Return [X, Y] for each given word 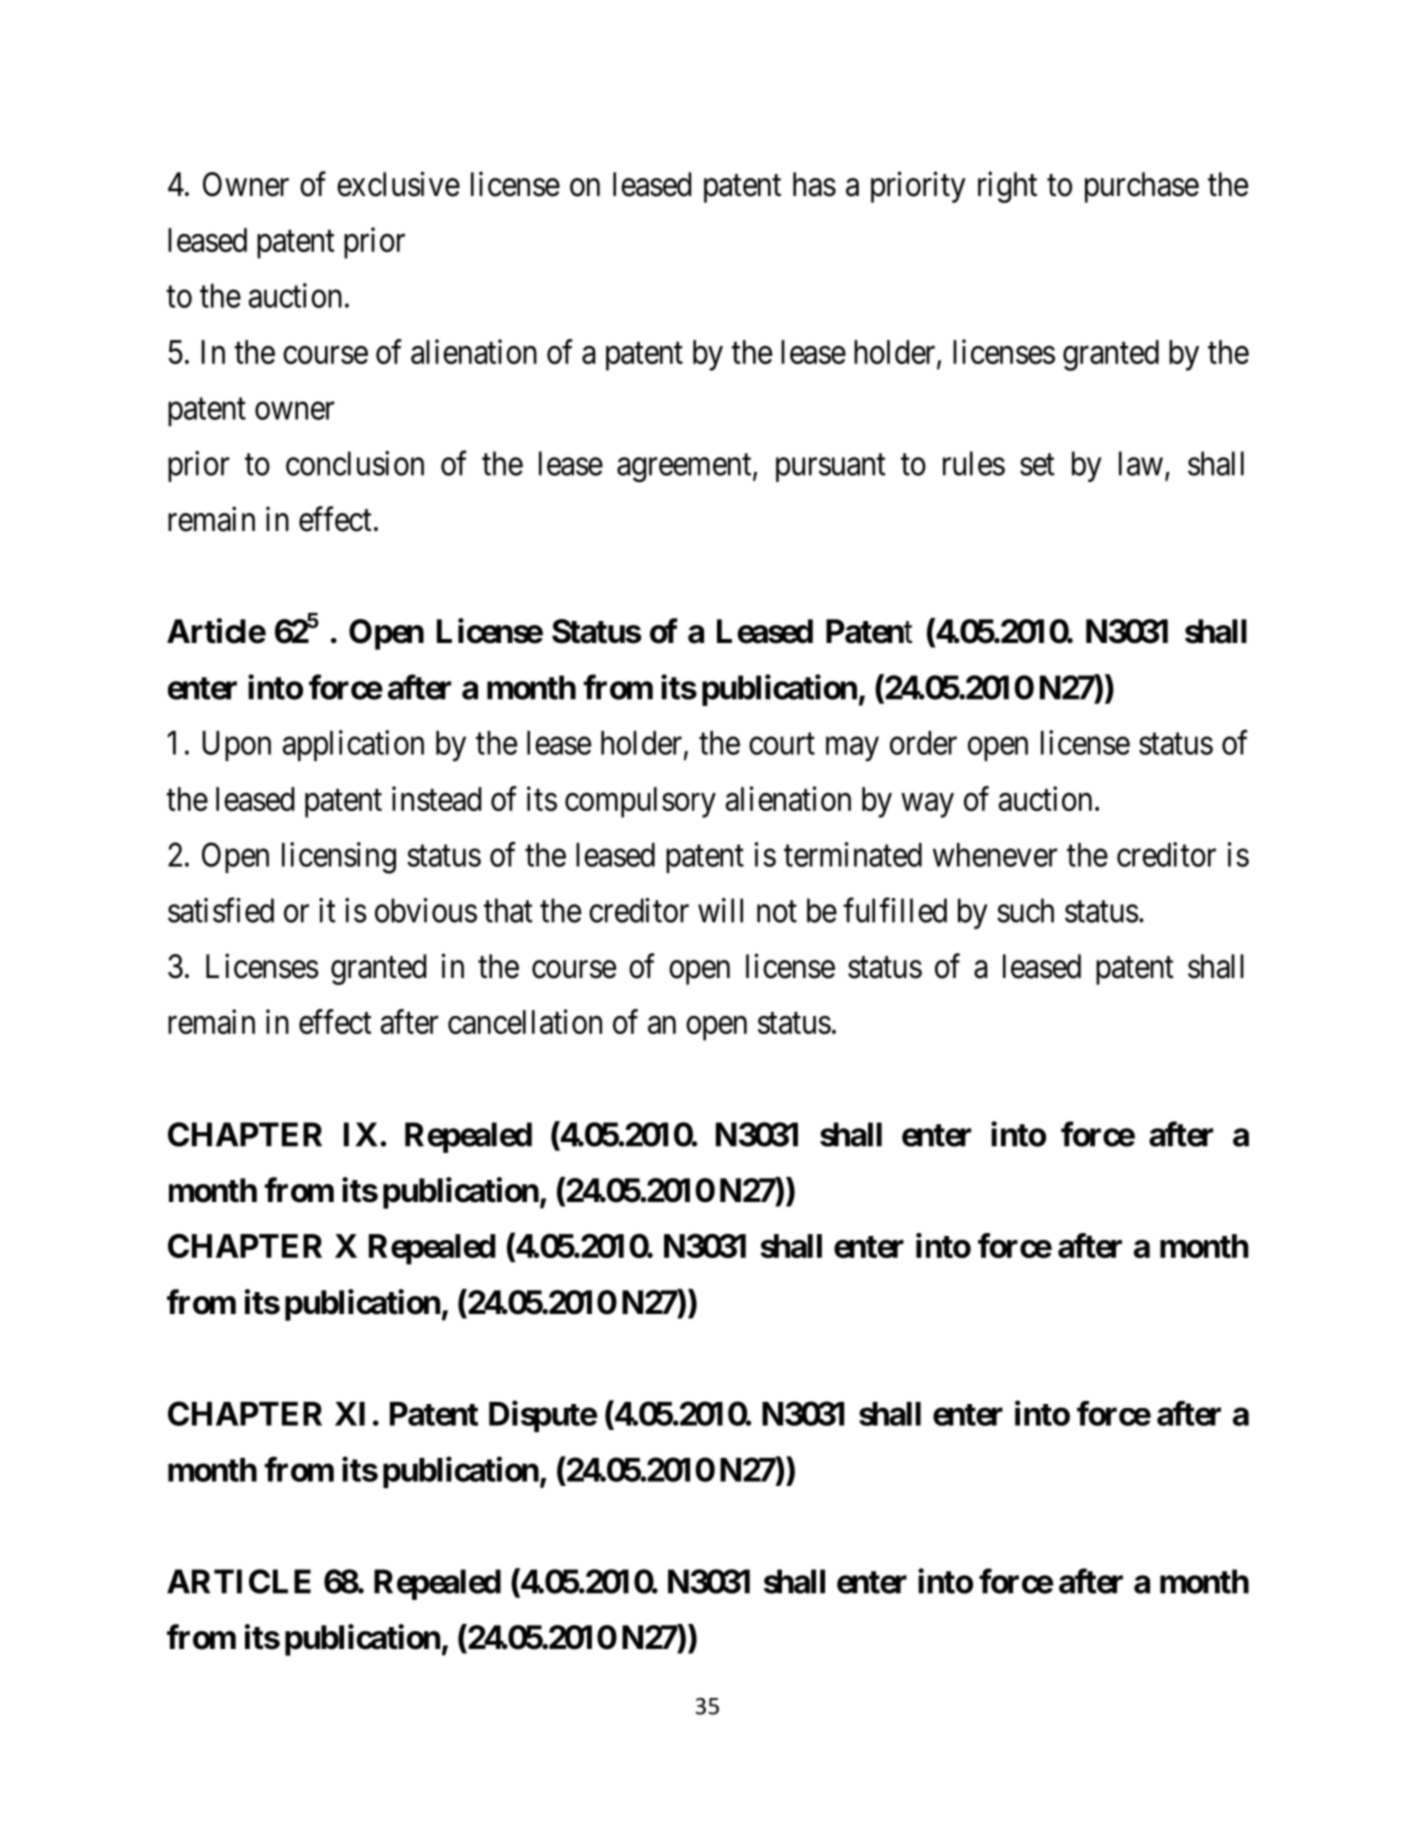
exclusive [398, 184]
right [1007, 187]
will [720, 910]
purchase [1142, 187]
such [1025, 910]
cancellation [525, 1021]
